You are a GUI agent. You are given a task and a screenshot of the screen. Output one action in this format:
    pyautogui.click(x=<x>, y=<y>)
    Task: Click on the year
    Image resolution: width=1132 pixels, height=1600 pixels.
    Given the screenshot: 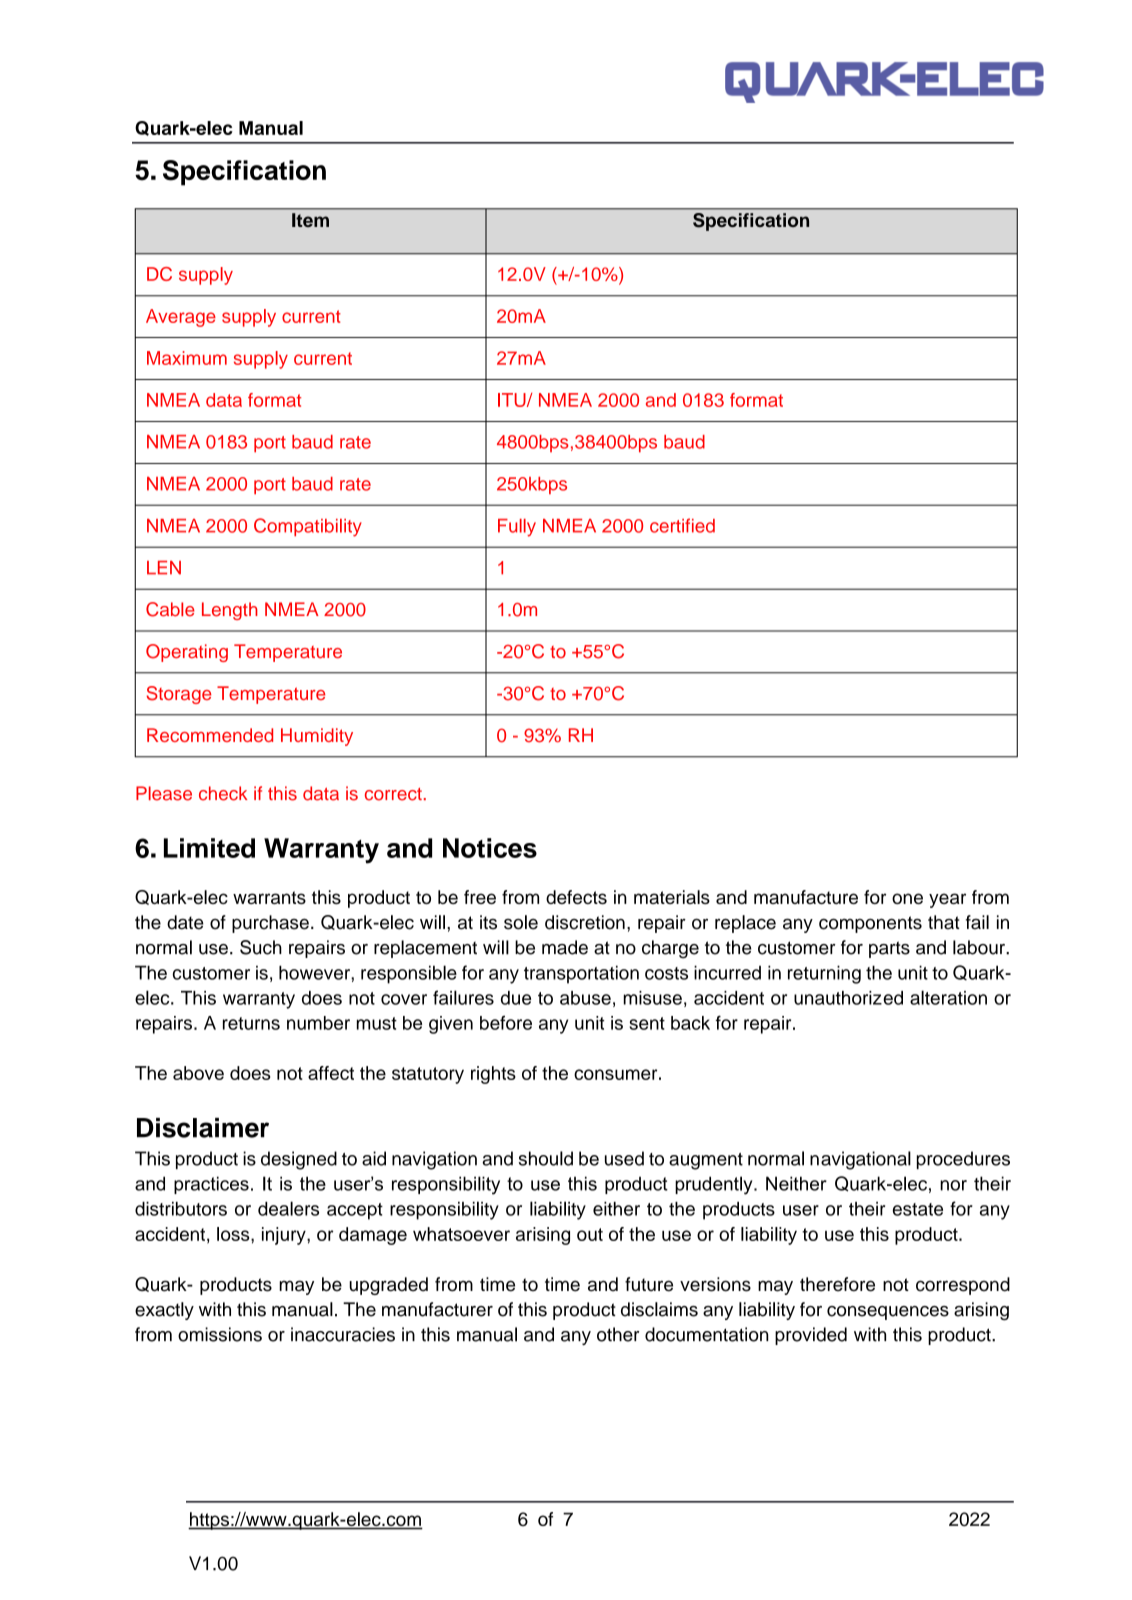 What is the action you would take?
    pyautogui.click(x=947, y=900)
